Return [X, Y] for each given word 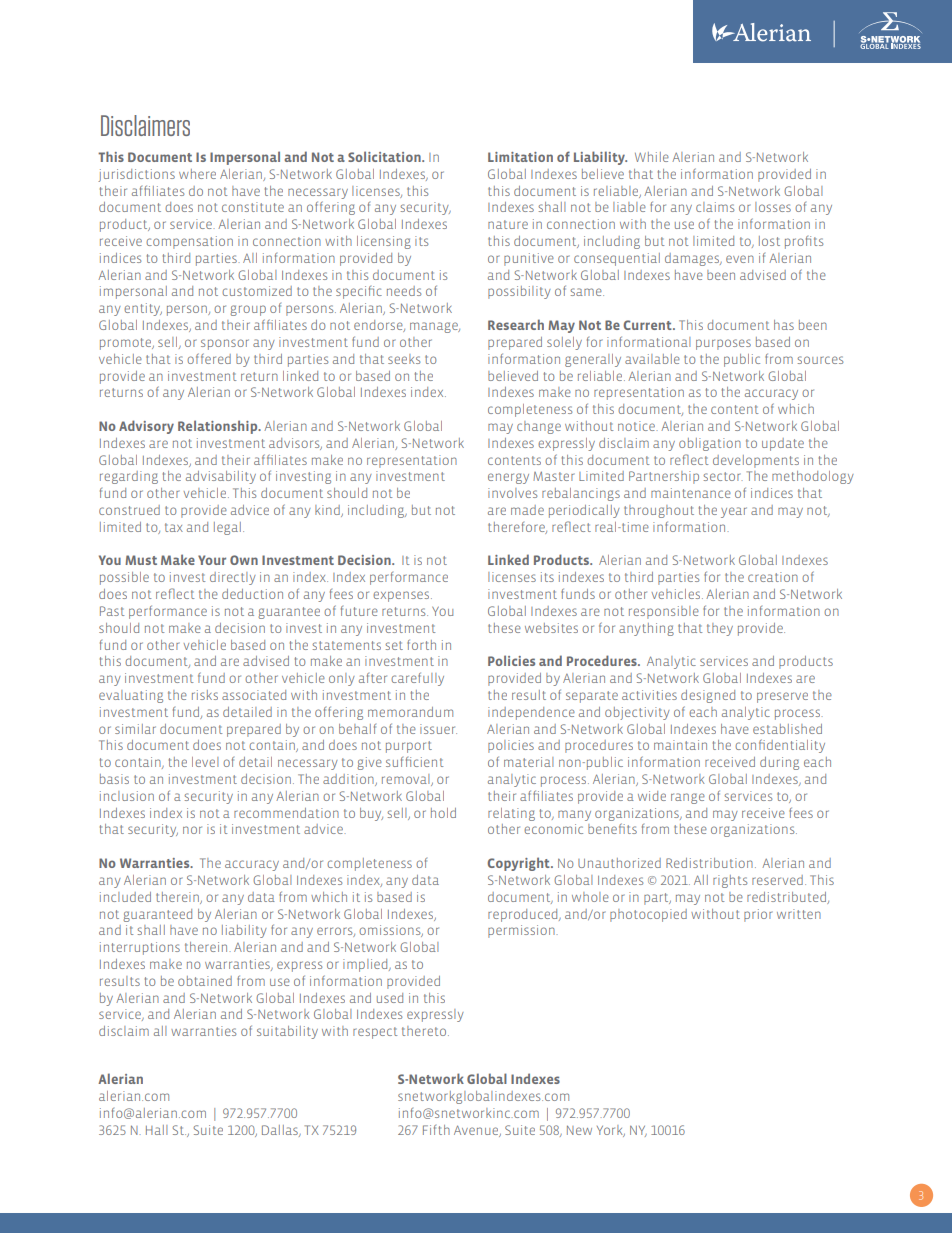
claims [715, 207]
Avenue [477, 1131]
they [720, 629]
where [197, 174]
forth [421, 644]
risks [205, 695]
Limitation [520, 157]
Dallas [281, 1131]
